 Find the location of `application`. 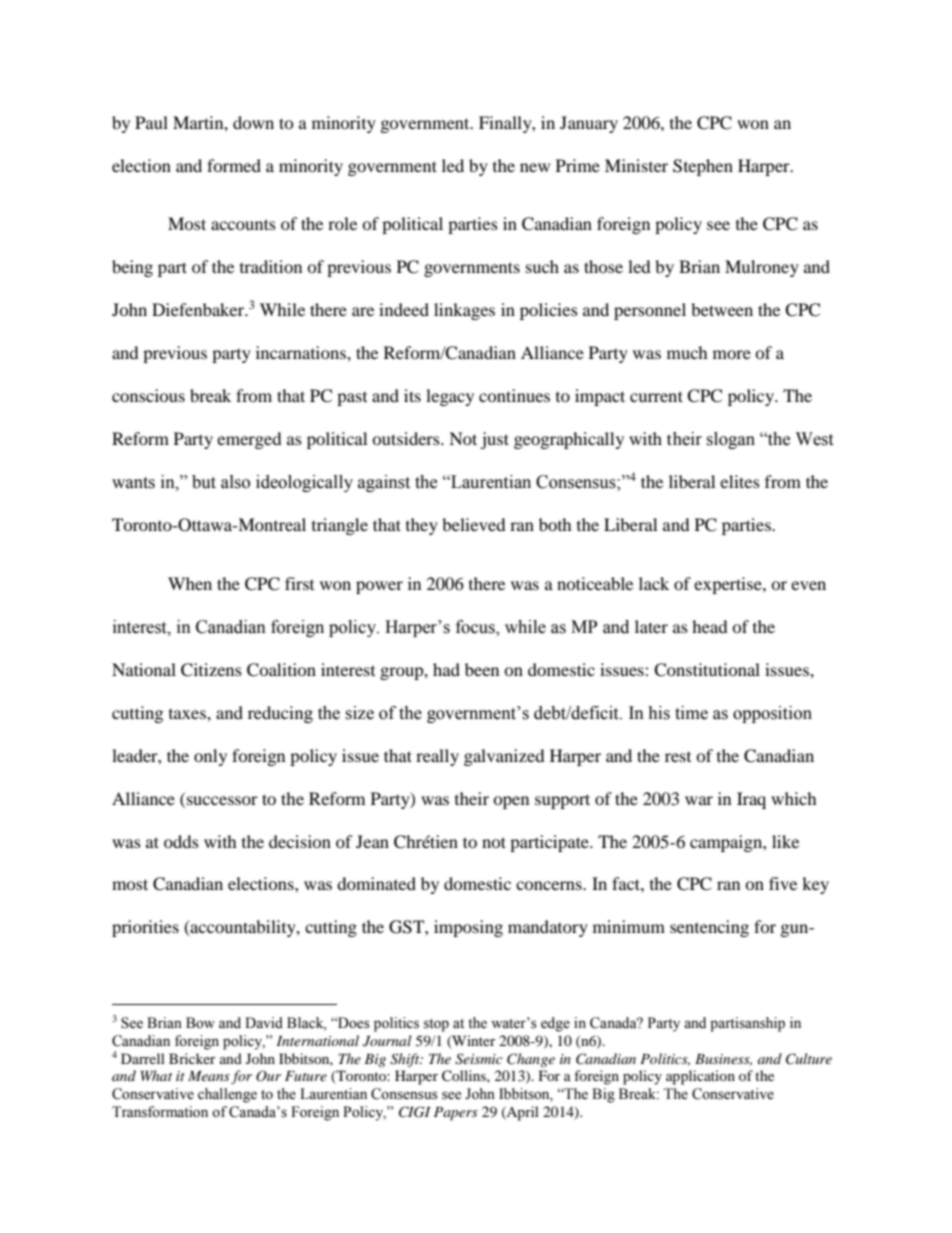

application is located at coordinates (700, 1077).
